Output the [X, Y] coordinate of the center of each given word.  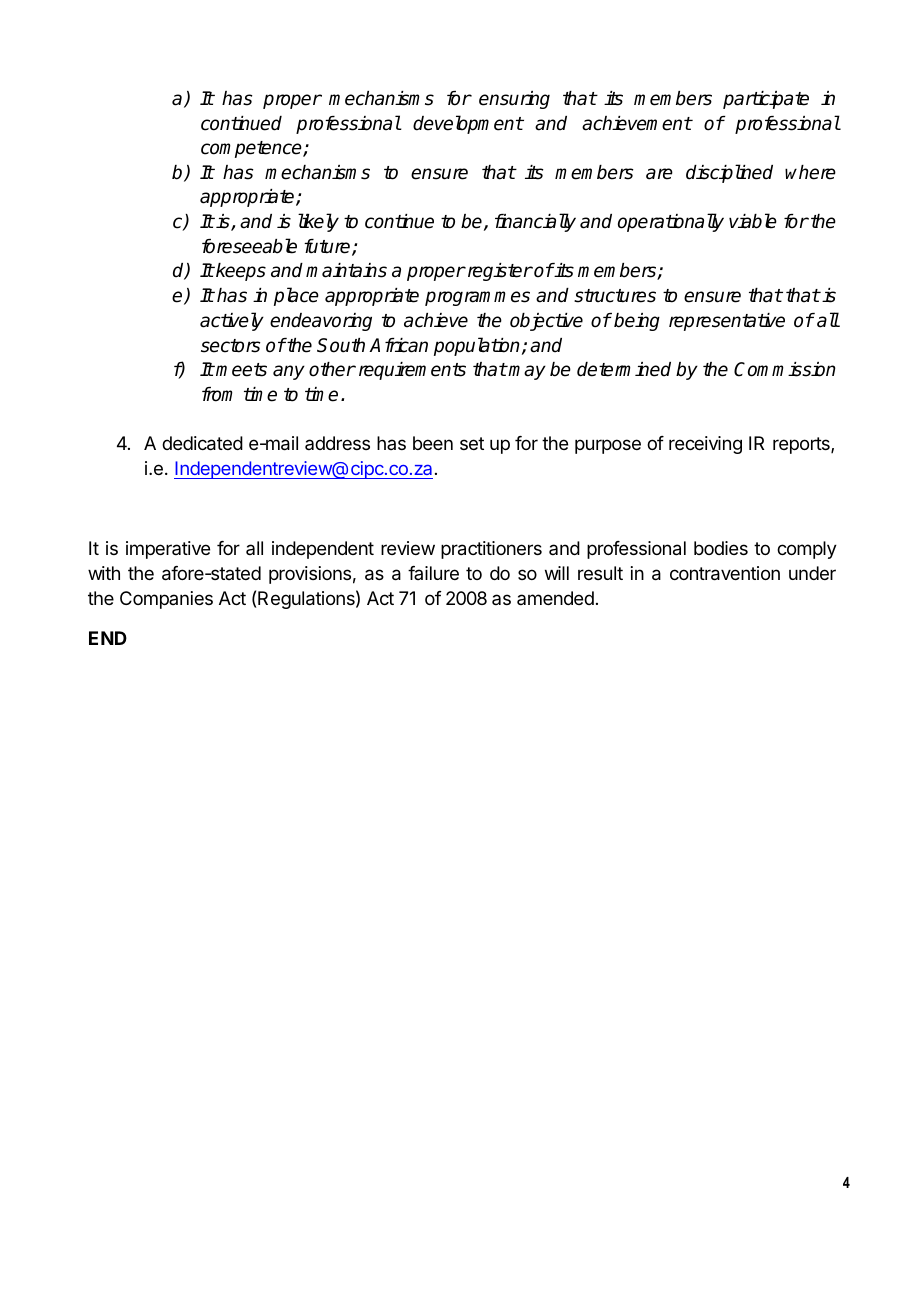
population [478, 346]
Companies [166, 600]
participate [766, 100]
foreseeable [249, 246]
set [472, 443]
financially [535, 222]
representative [727, 322]
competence [252, 149]
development [468, 124]
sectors [231, 346]
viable [753, 221]
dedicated [202, 443]
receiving [705, 445]
